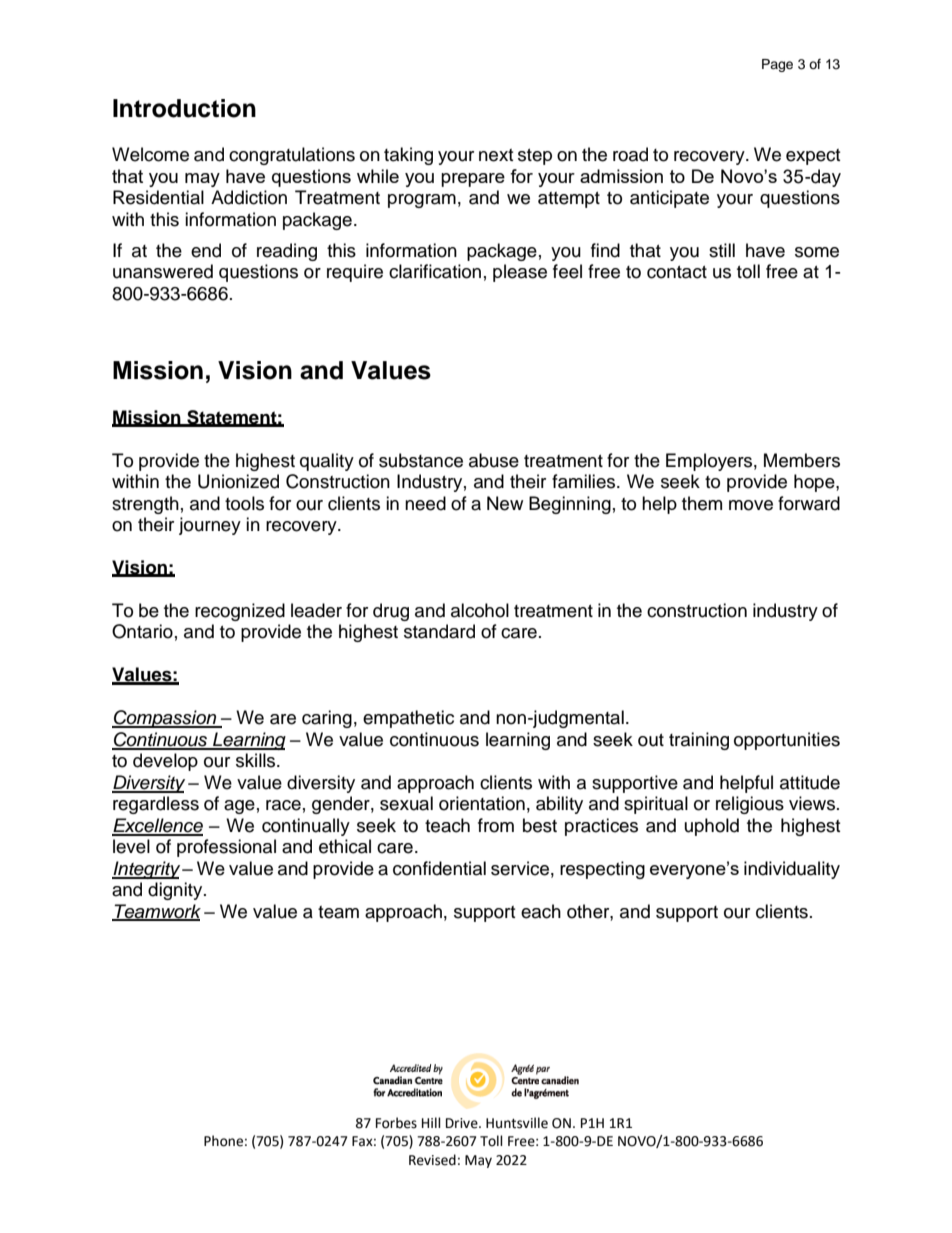 This page has height=1233, width=952. I want to click on move, so click(751, 505).
